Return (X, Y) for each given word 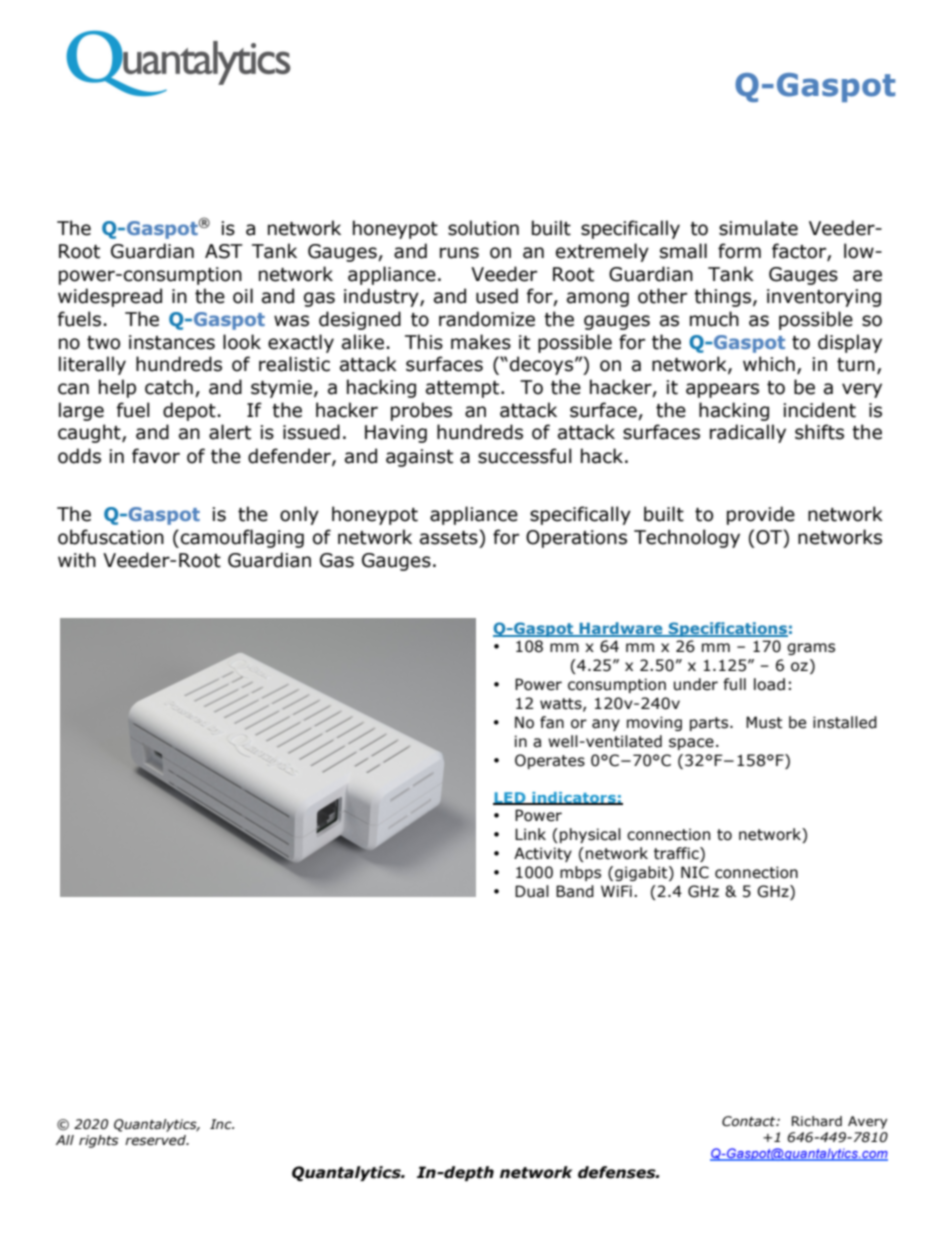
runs (459, 253)
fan (552, 722)
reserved (156, 1140)
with (77, 560)
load (769, 684)
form (739, 251)
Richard (817, 1121)
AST (224, 251)
